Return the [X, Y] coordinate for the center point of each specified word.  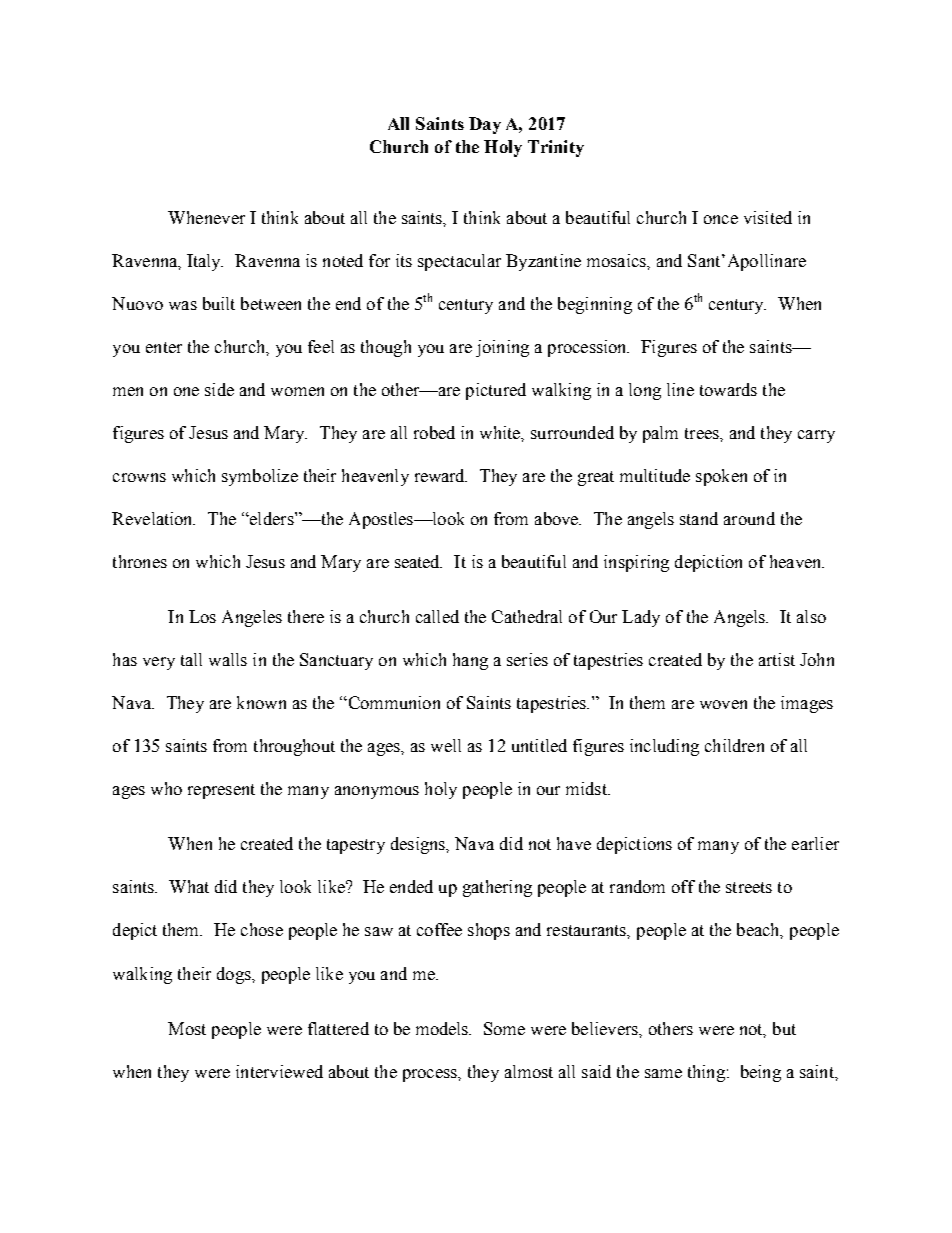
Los [202, 616]
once [721, 219]
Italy [205, 262]
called [437, 616]
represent [221, 791]
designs [419, 845]
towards [728, 389]
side [219, 389]
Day [485, 125]
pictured [496, 391]
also [811, 616]
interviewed [279, 1071]
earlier [815, 843]
